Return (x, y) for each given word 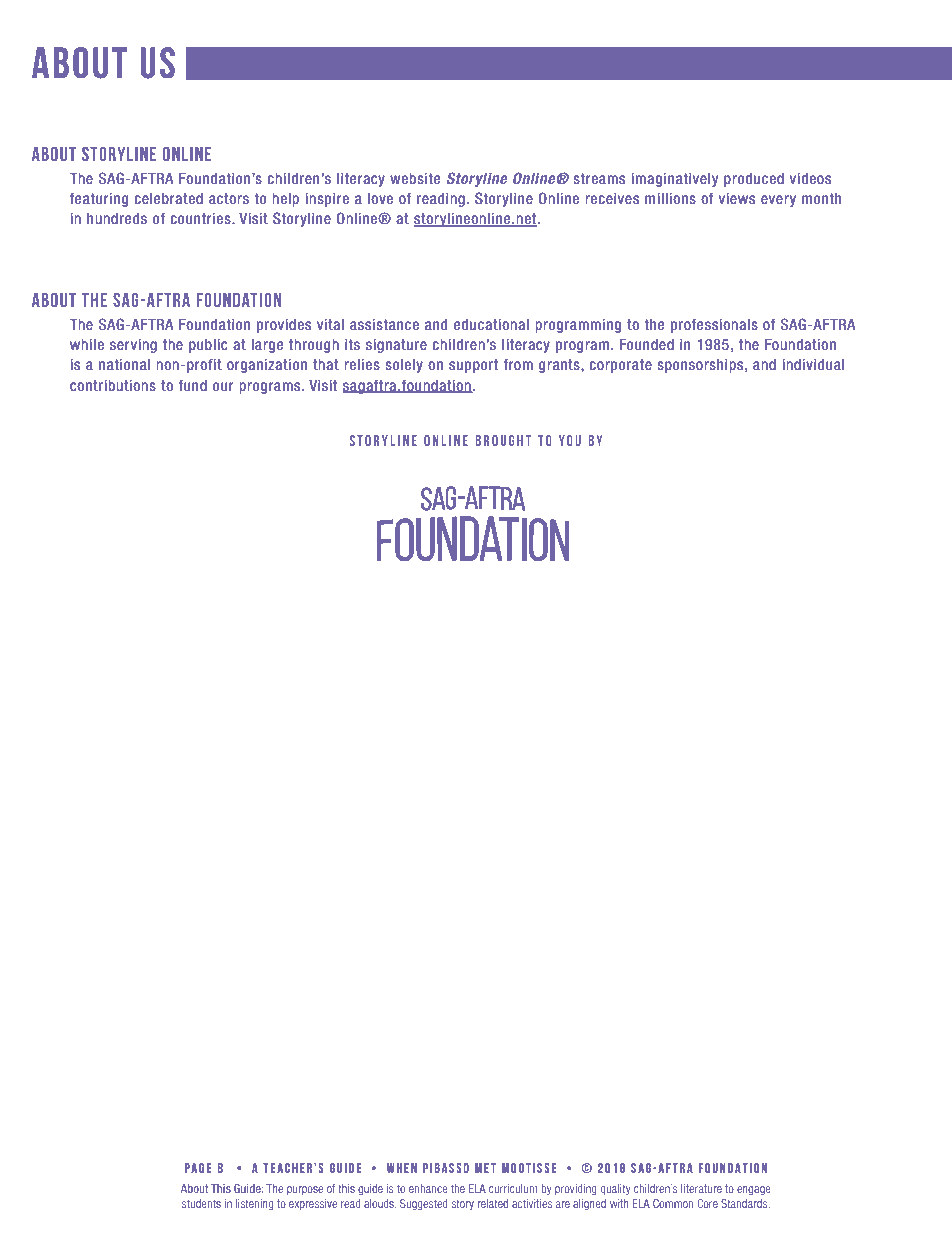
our (223, 386)
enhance (428, 1188)
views (737, 199)
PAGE (198, 1168)
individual (813, 364)
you (570, 440)
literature (701, 1188)
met (485, 1168)
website (415, 179)
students (201, 1203)
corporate (620, 366)
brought (503, 440)
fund (192, 385)
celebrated (168, 199)
